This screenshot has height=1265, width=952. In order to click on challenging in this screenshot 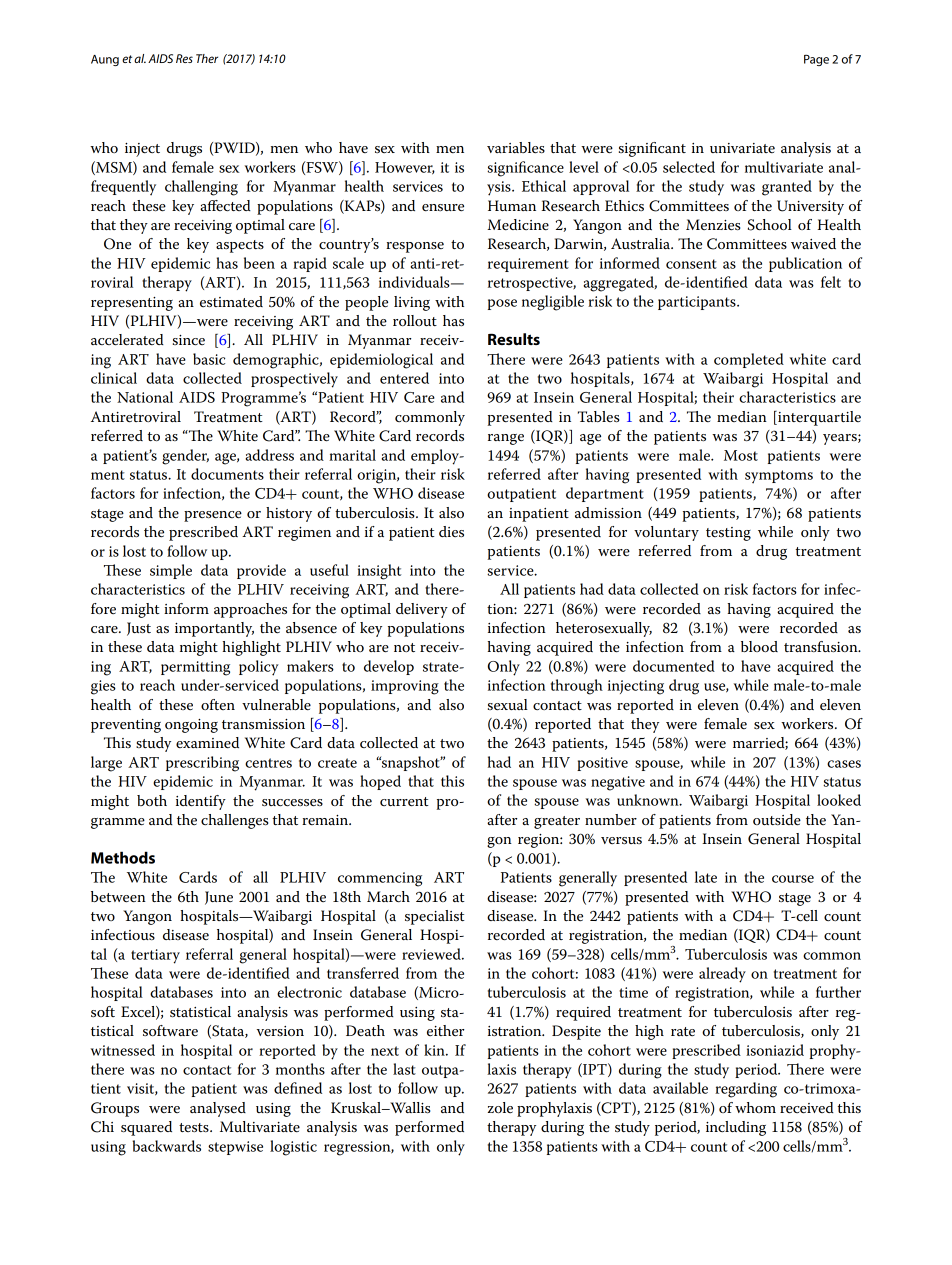, I will do `click(201, 188)`.
